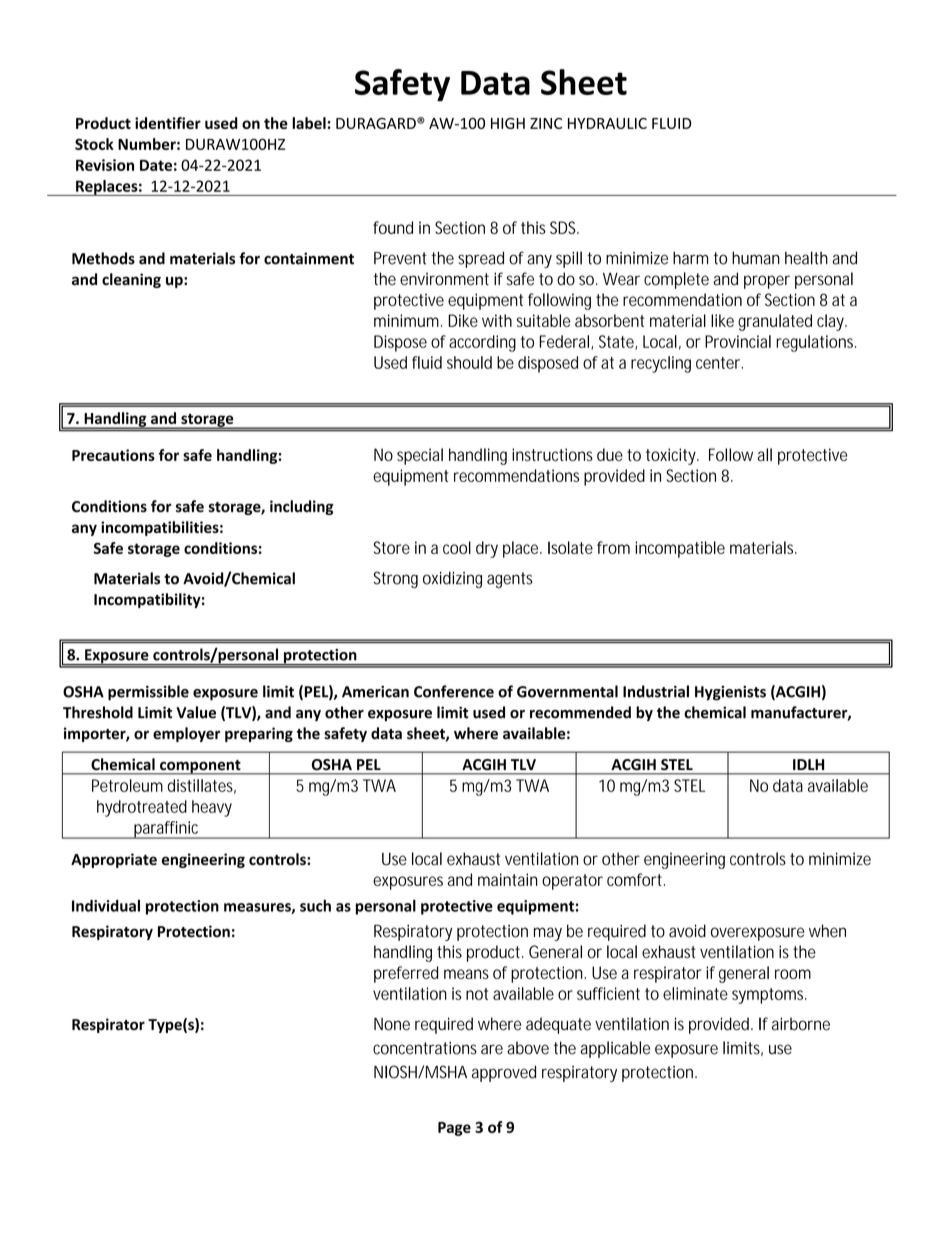 The image size is (952, 1233). Describe the element at coordinates (607, 123) in the screenshot. I see `HYDRAULIC` at that location.
